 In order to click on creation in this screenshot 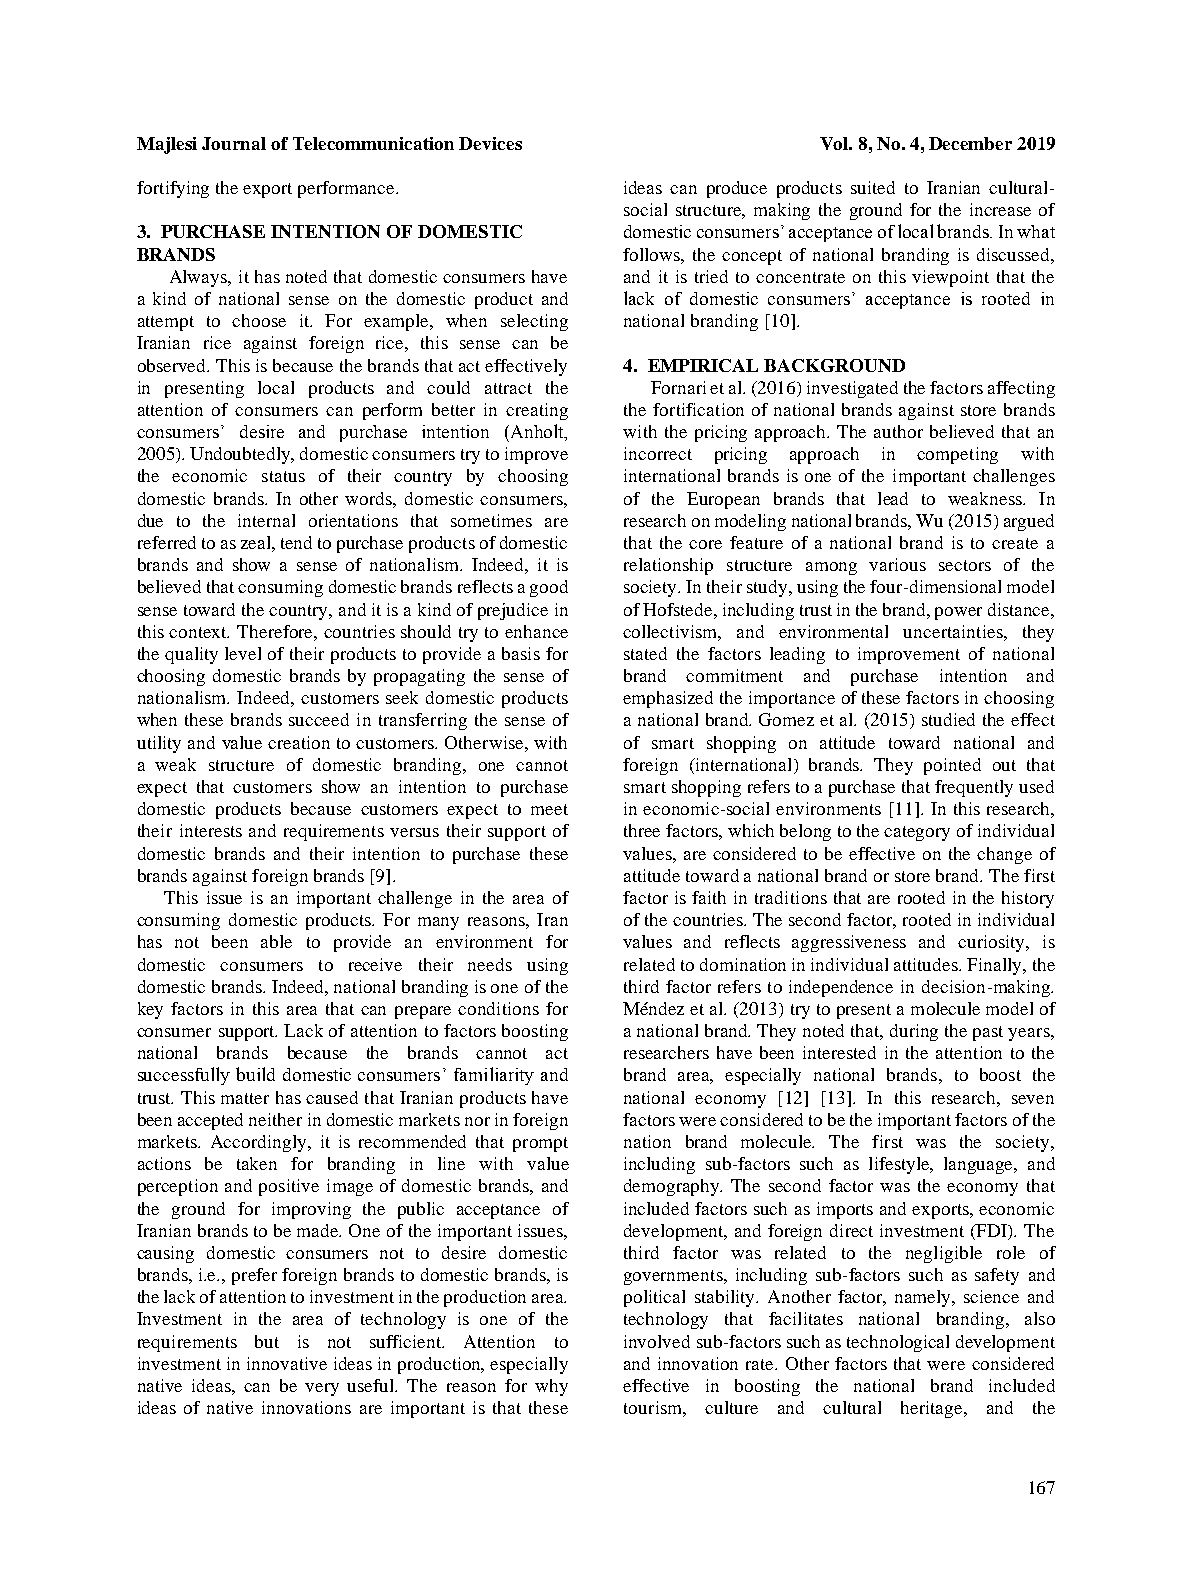, I will do `click(299, 742)`.
